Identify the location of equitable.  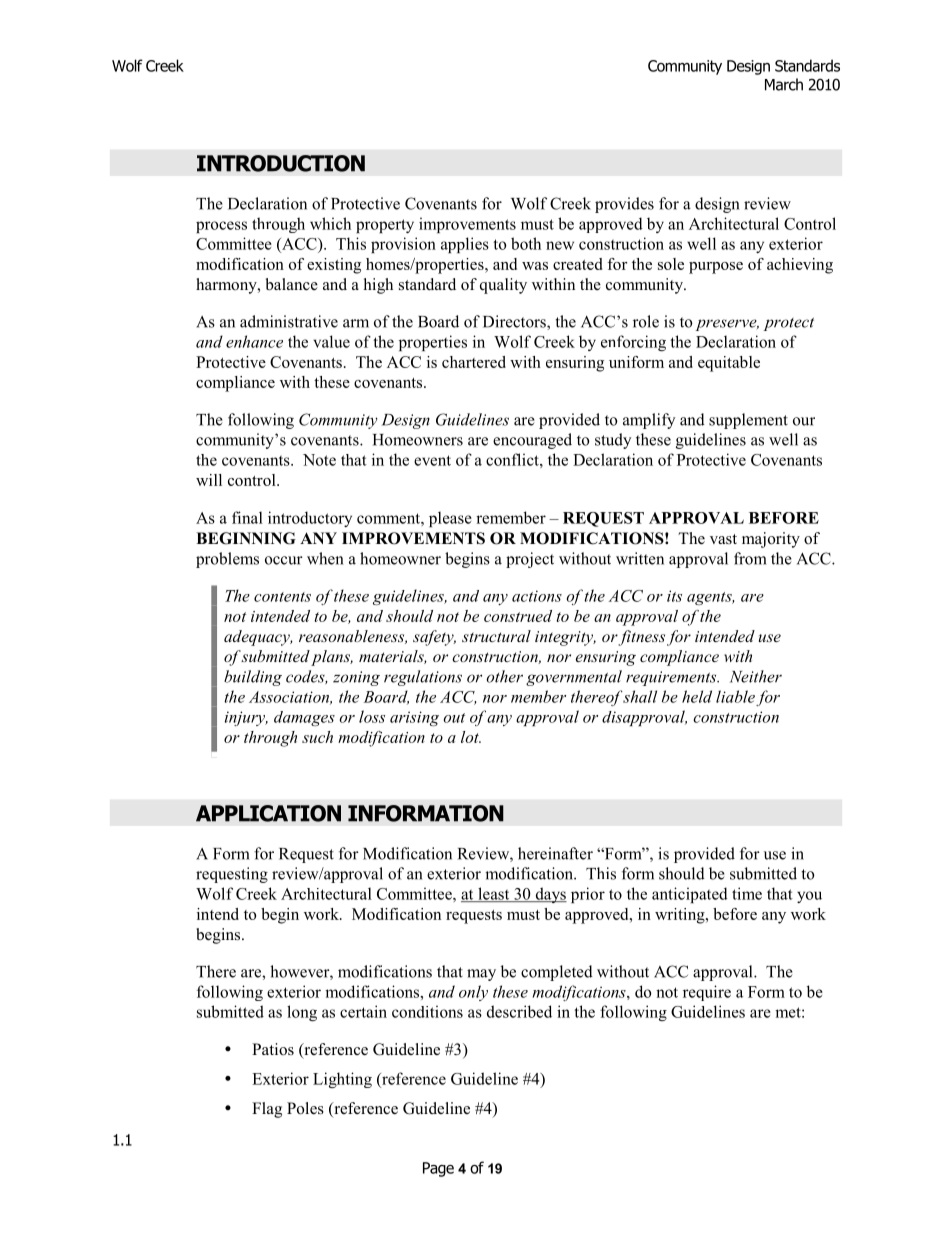
(729, 364).
